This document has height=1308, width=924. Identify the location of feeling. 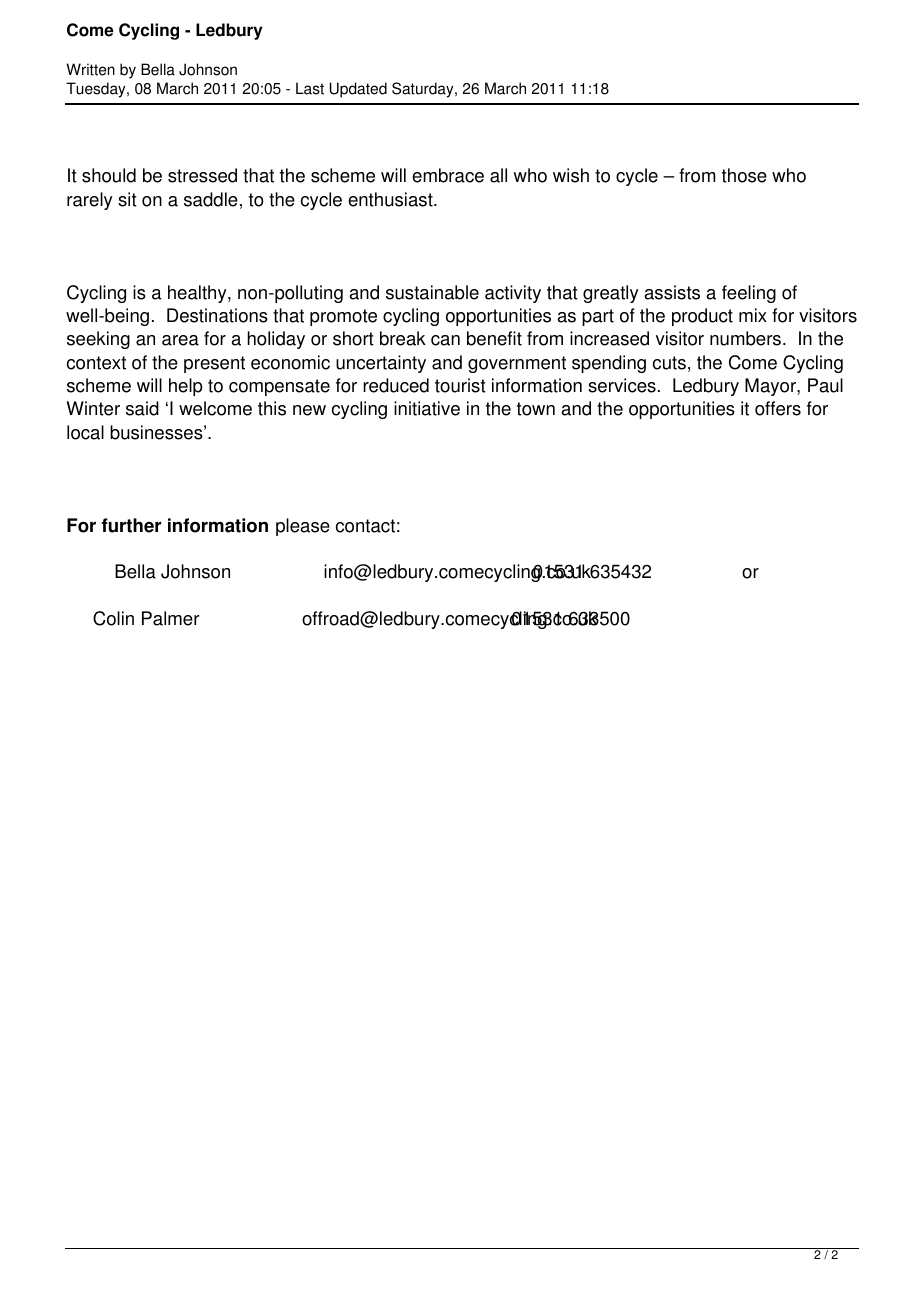
(749, 294).
